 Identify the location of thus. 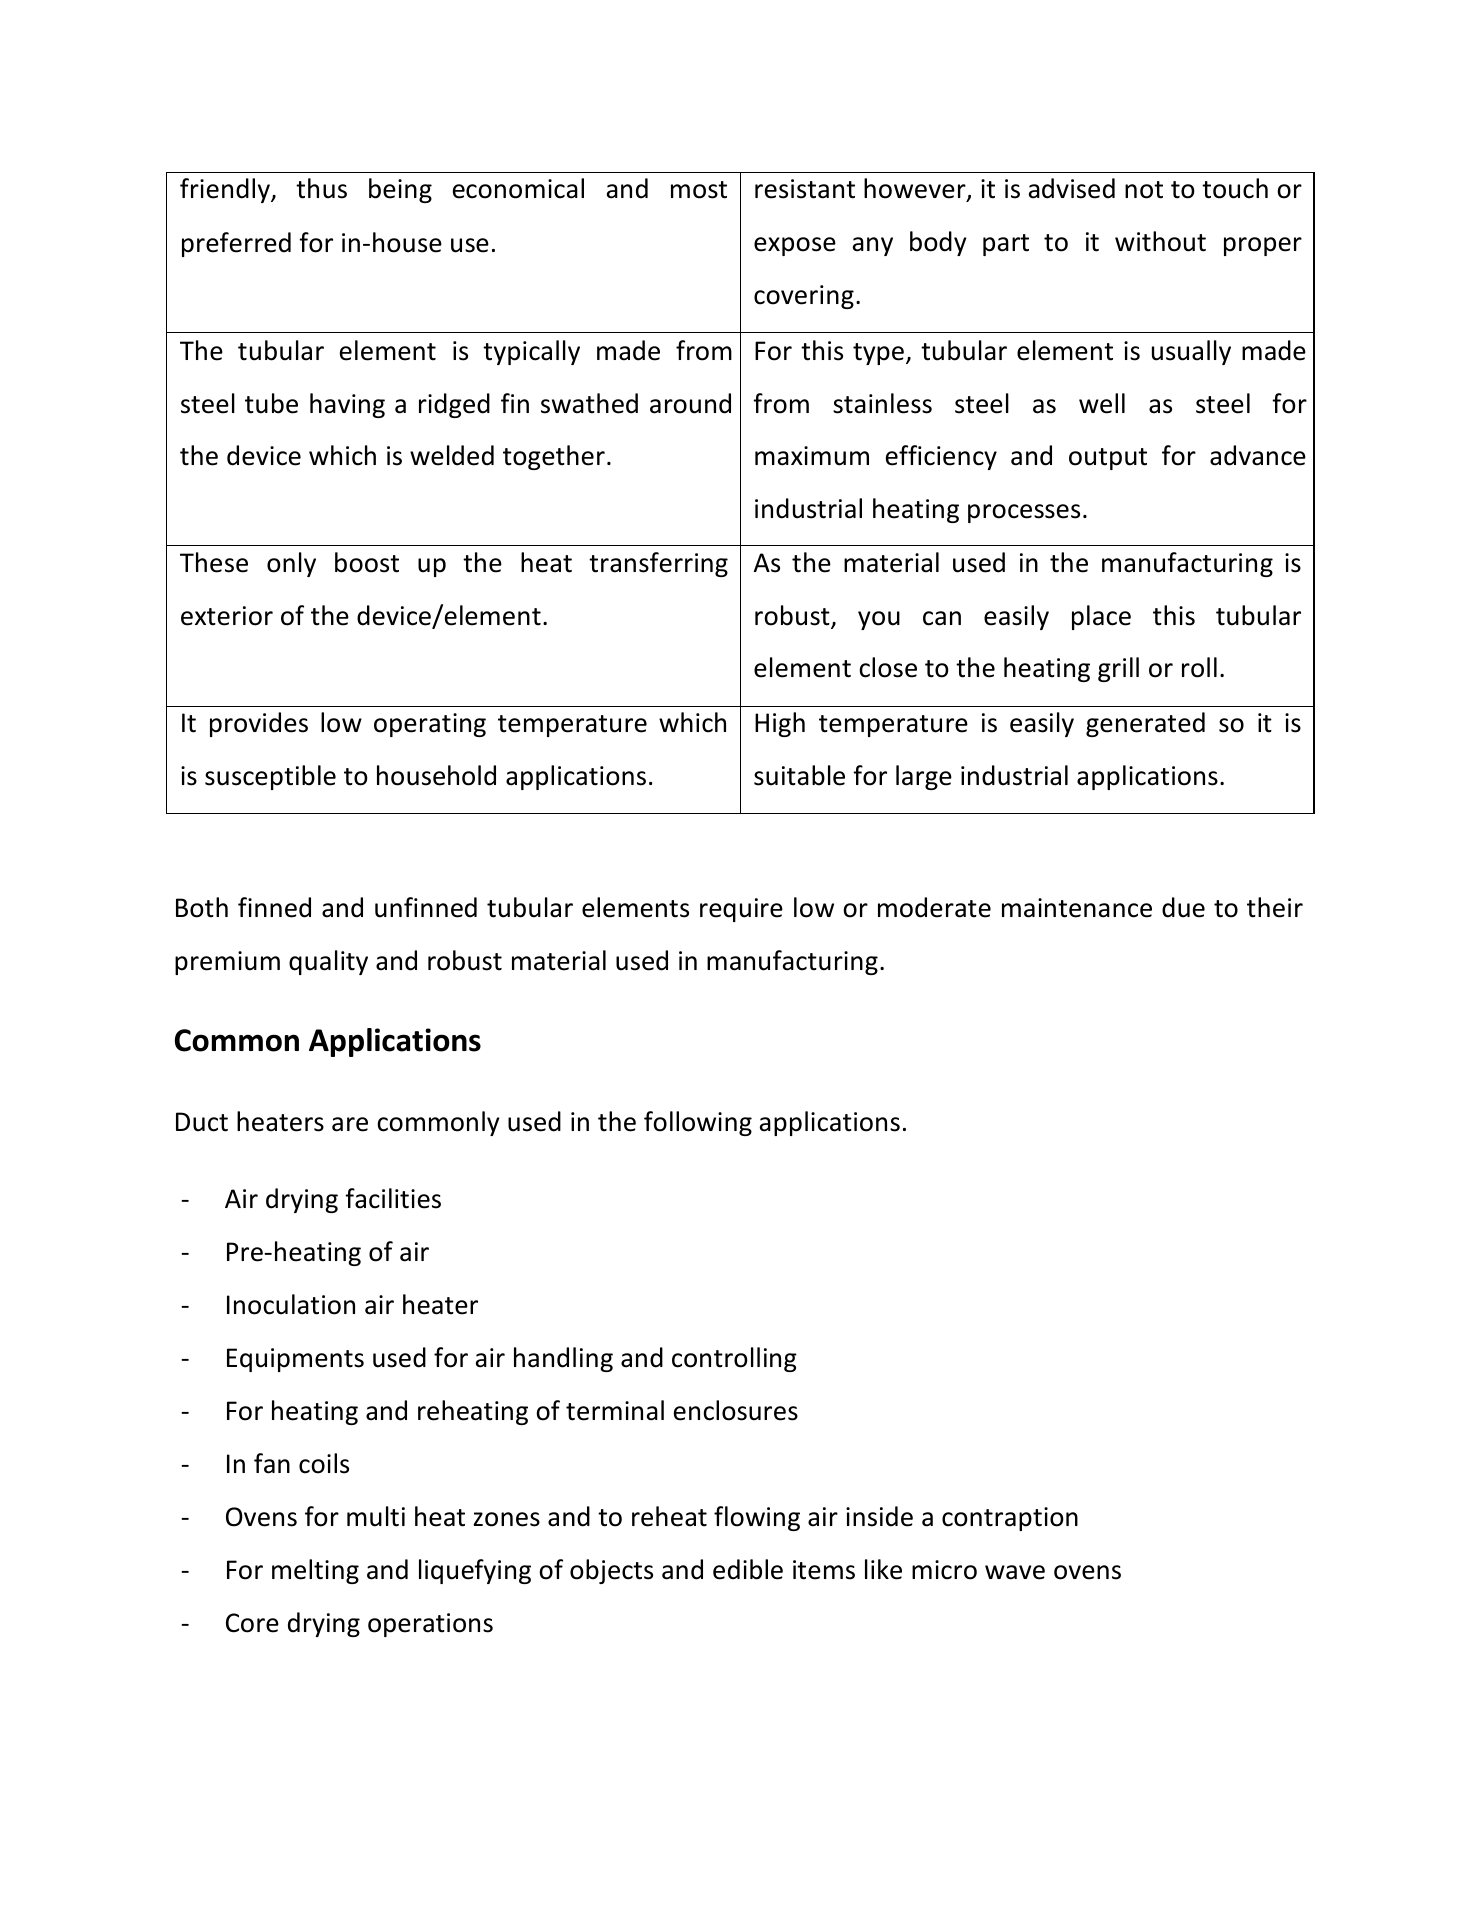
(321, 188).
